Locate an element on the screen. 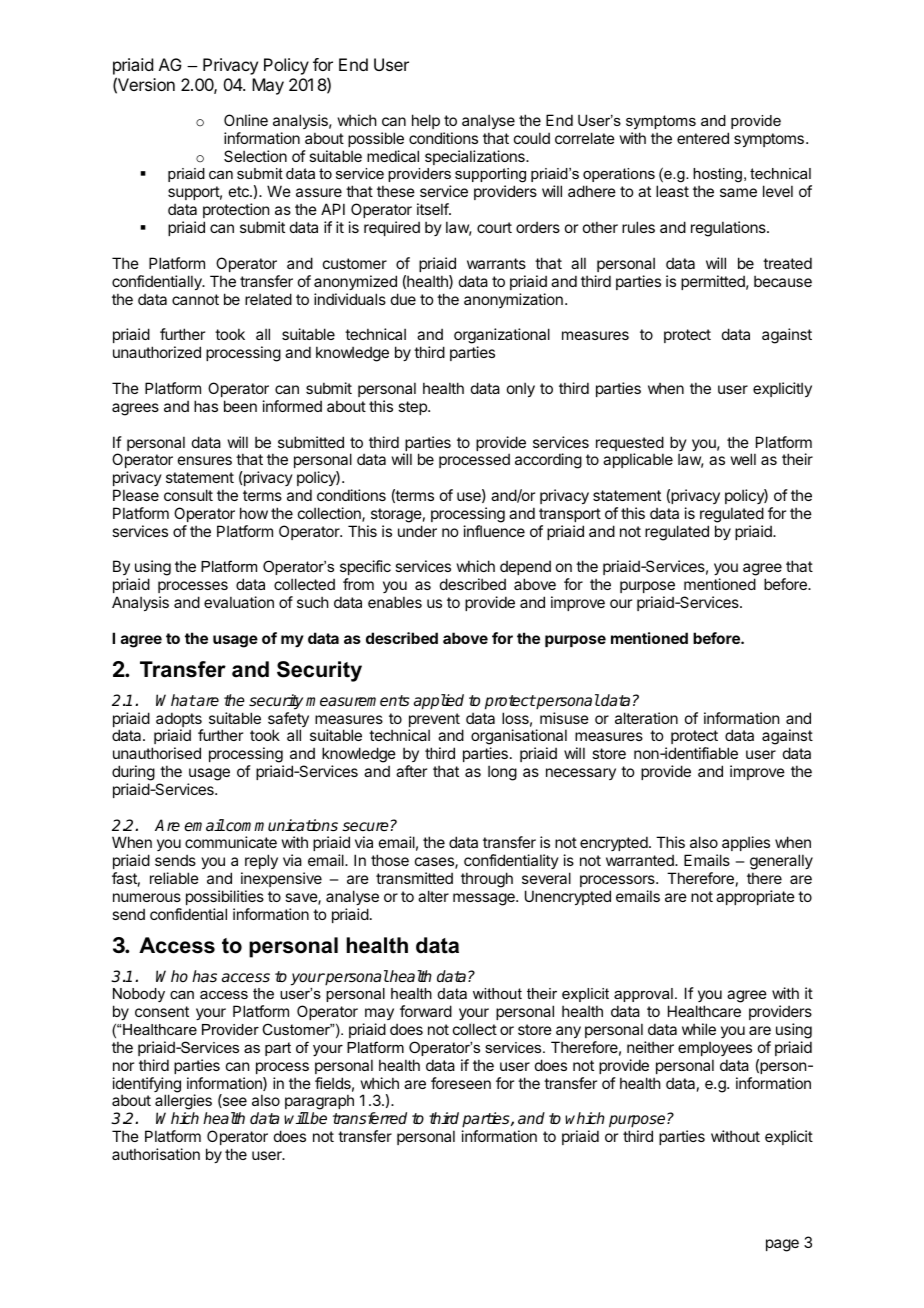 The width and height of the screenshot is (924, 1308). entered is located at coordinates (703, 138).
